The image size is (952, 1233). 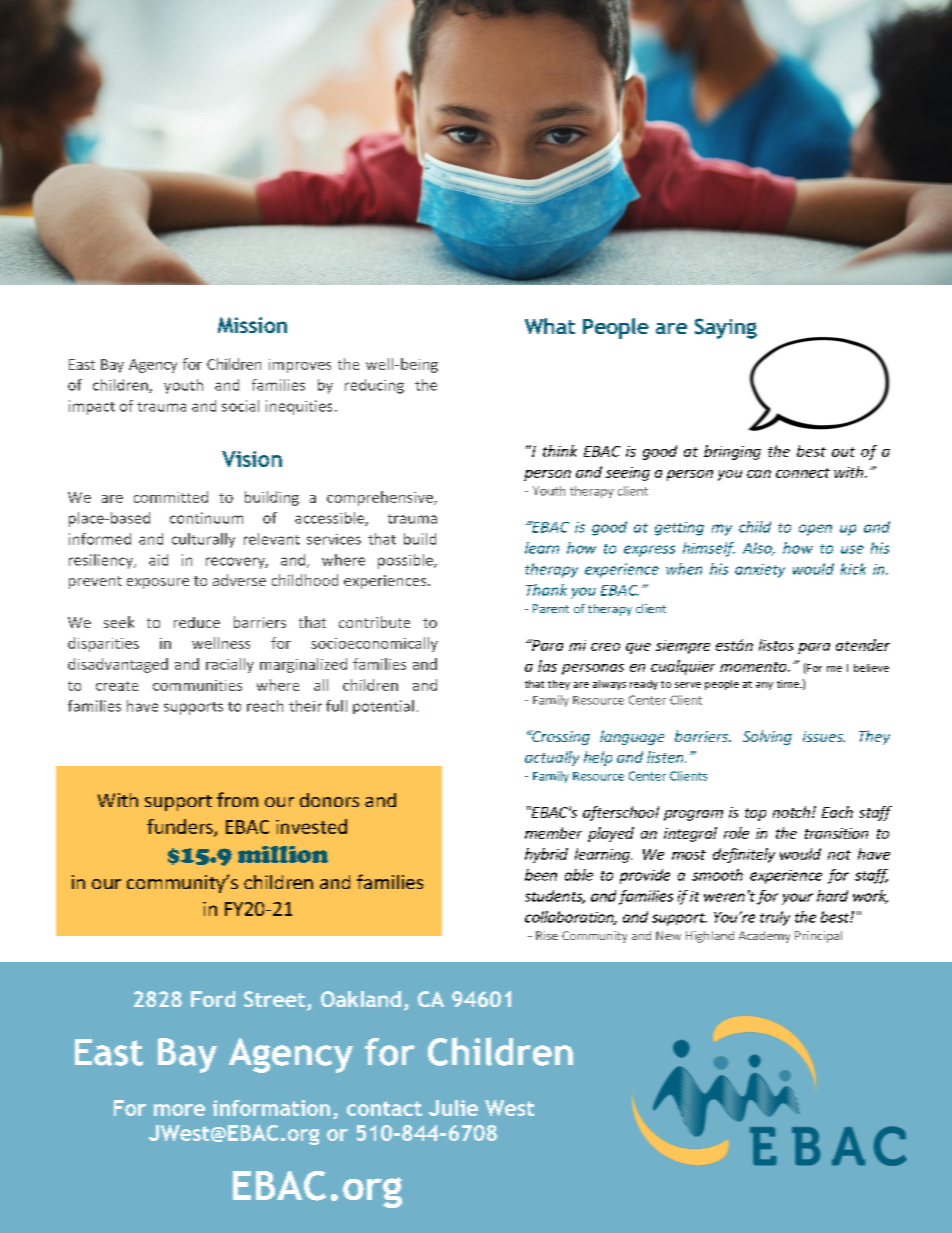 I want to click on more, so click(x=179, y=1110).
